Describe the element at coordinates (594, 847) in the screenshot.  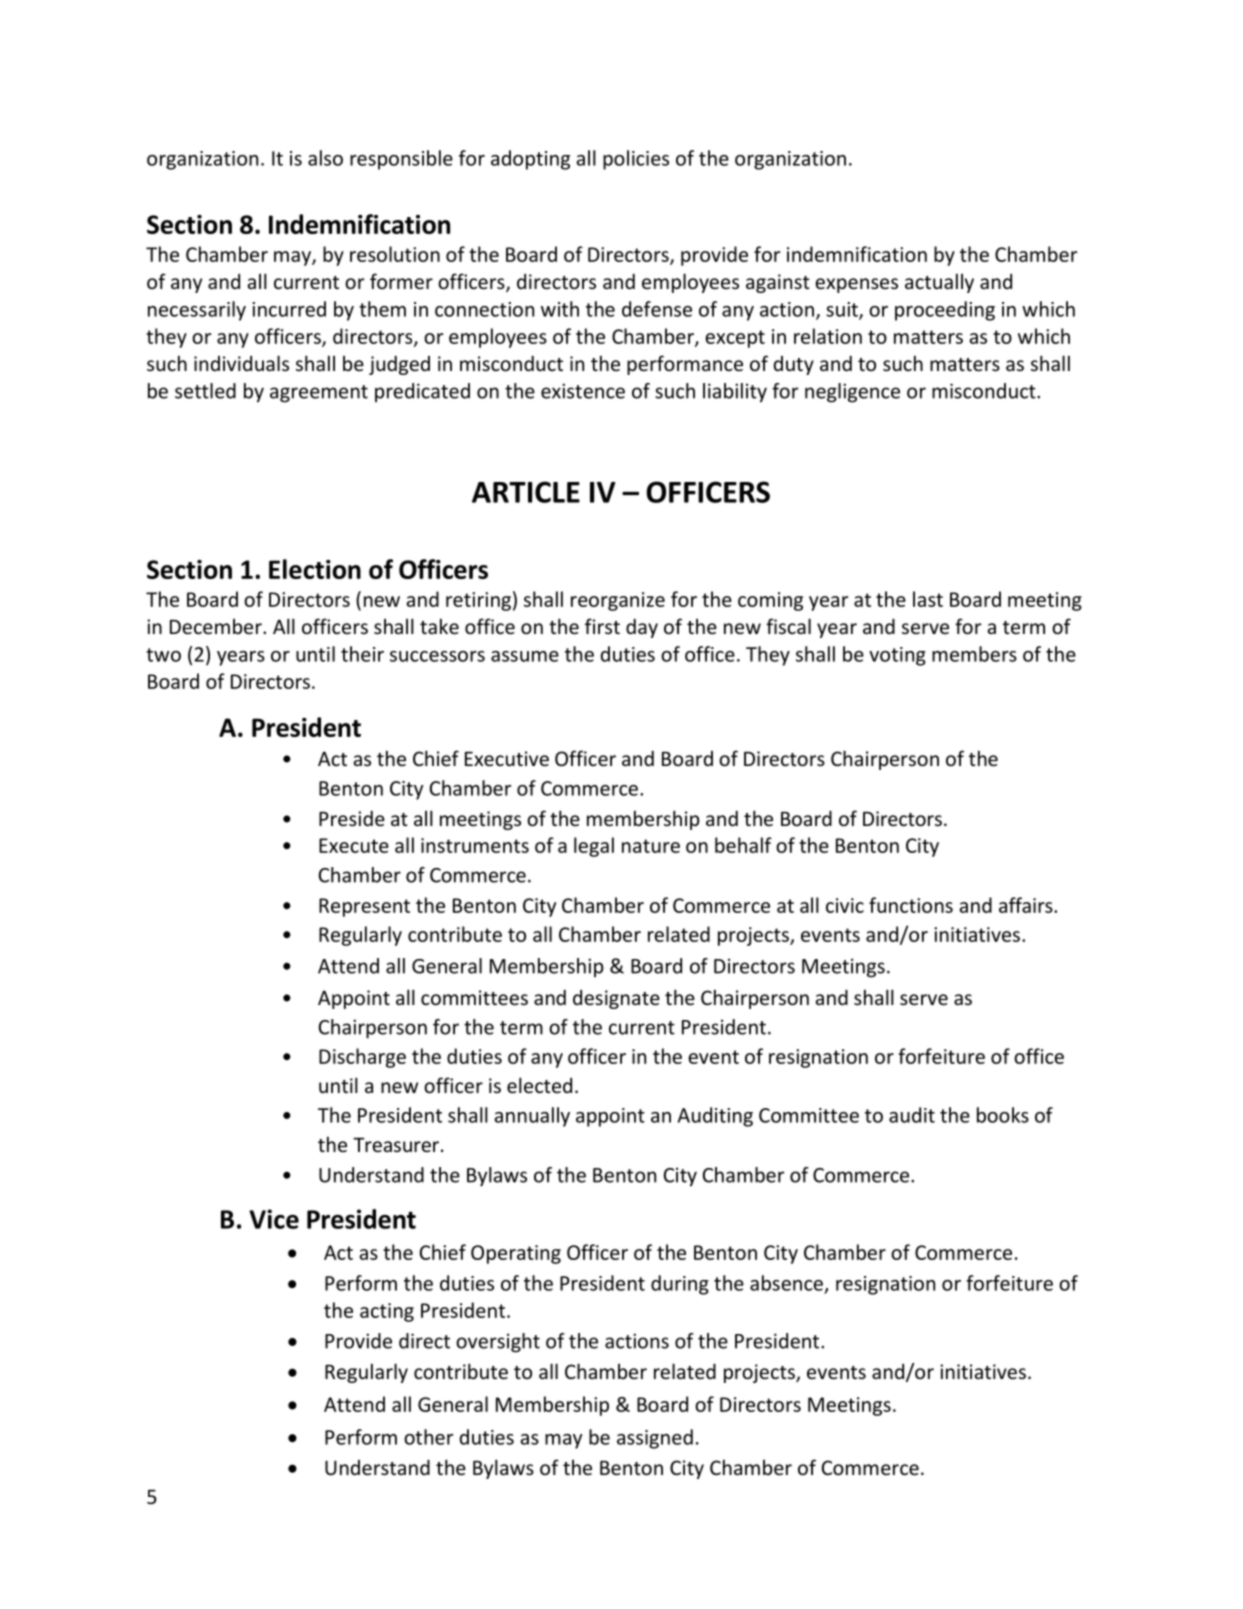
I see `legal` at that location.
